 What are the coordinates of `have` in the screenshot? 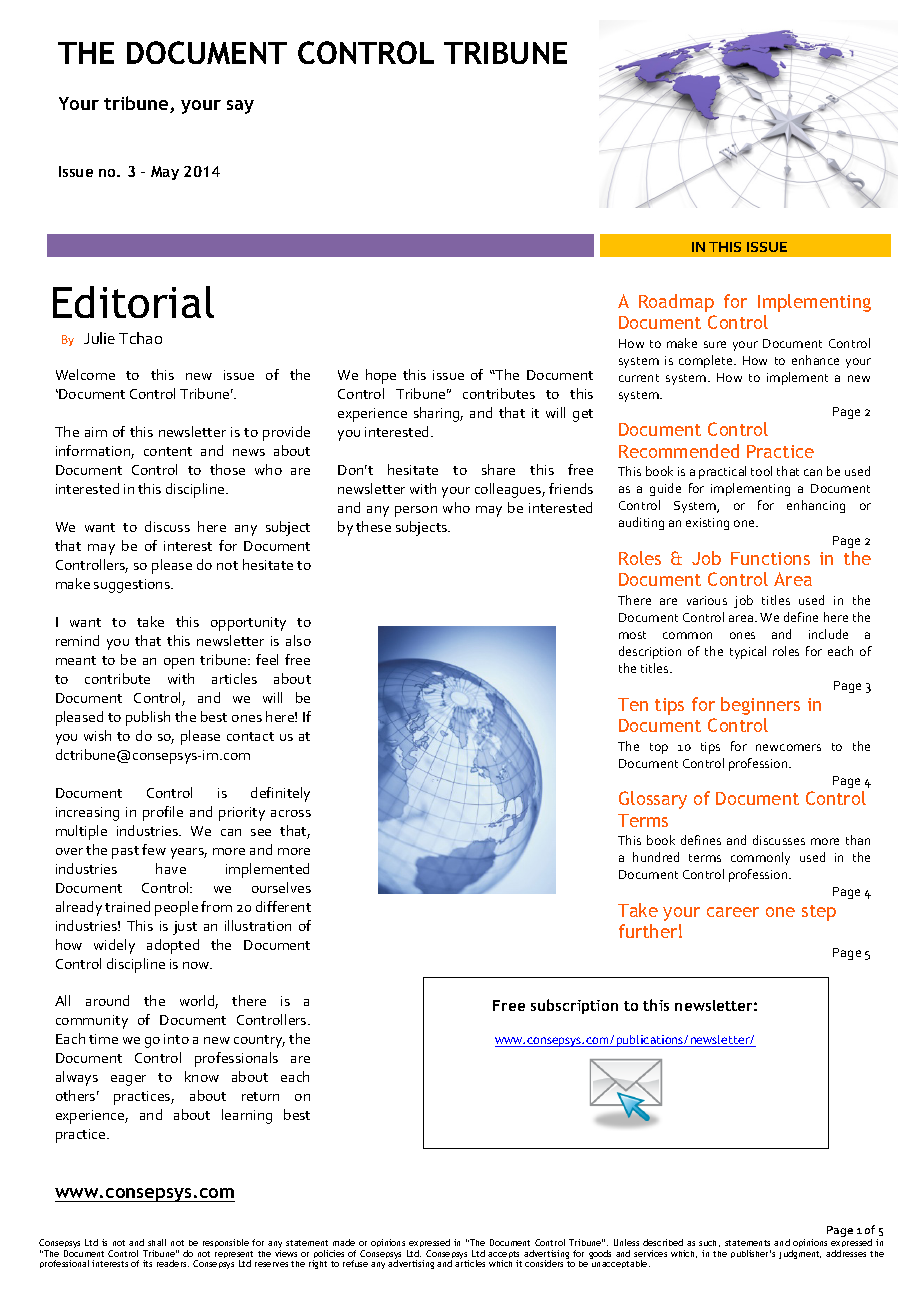 It's located at (171, 868).
